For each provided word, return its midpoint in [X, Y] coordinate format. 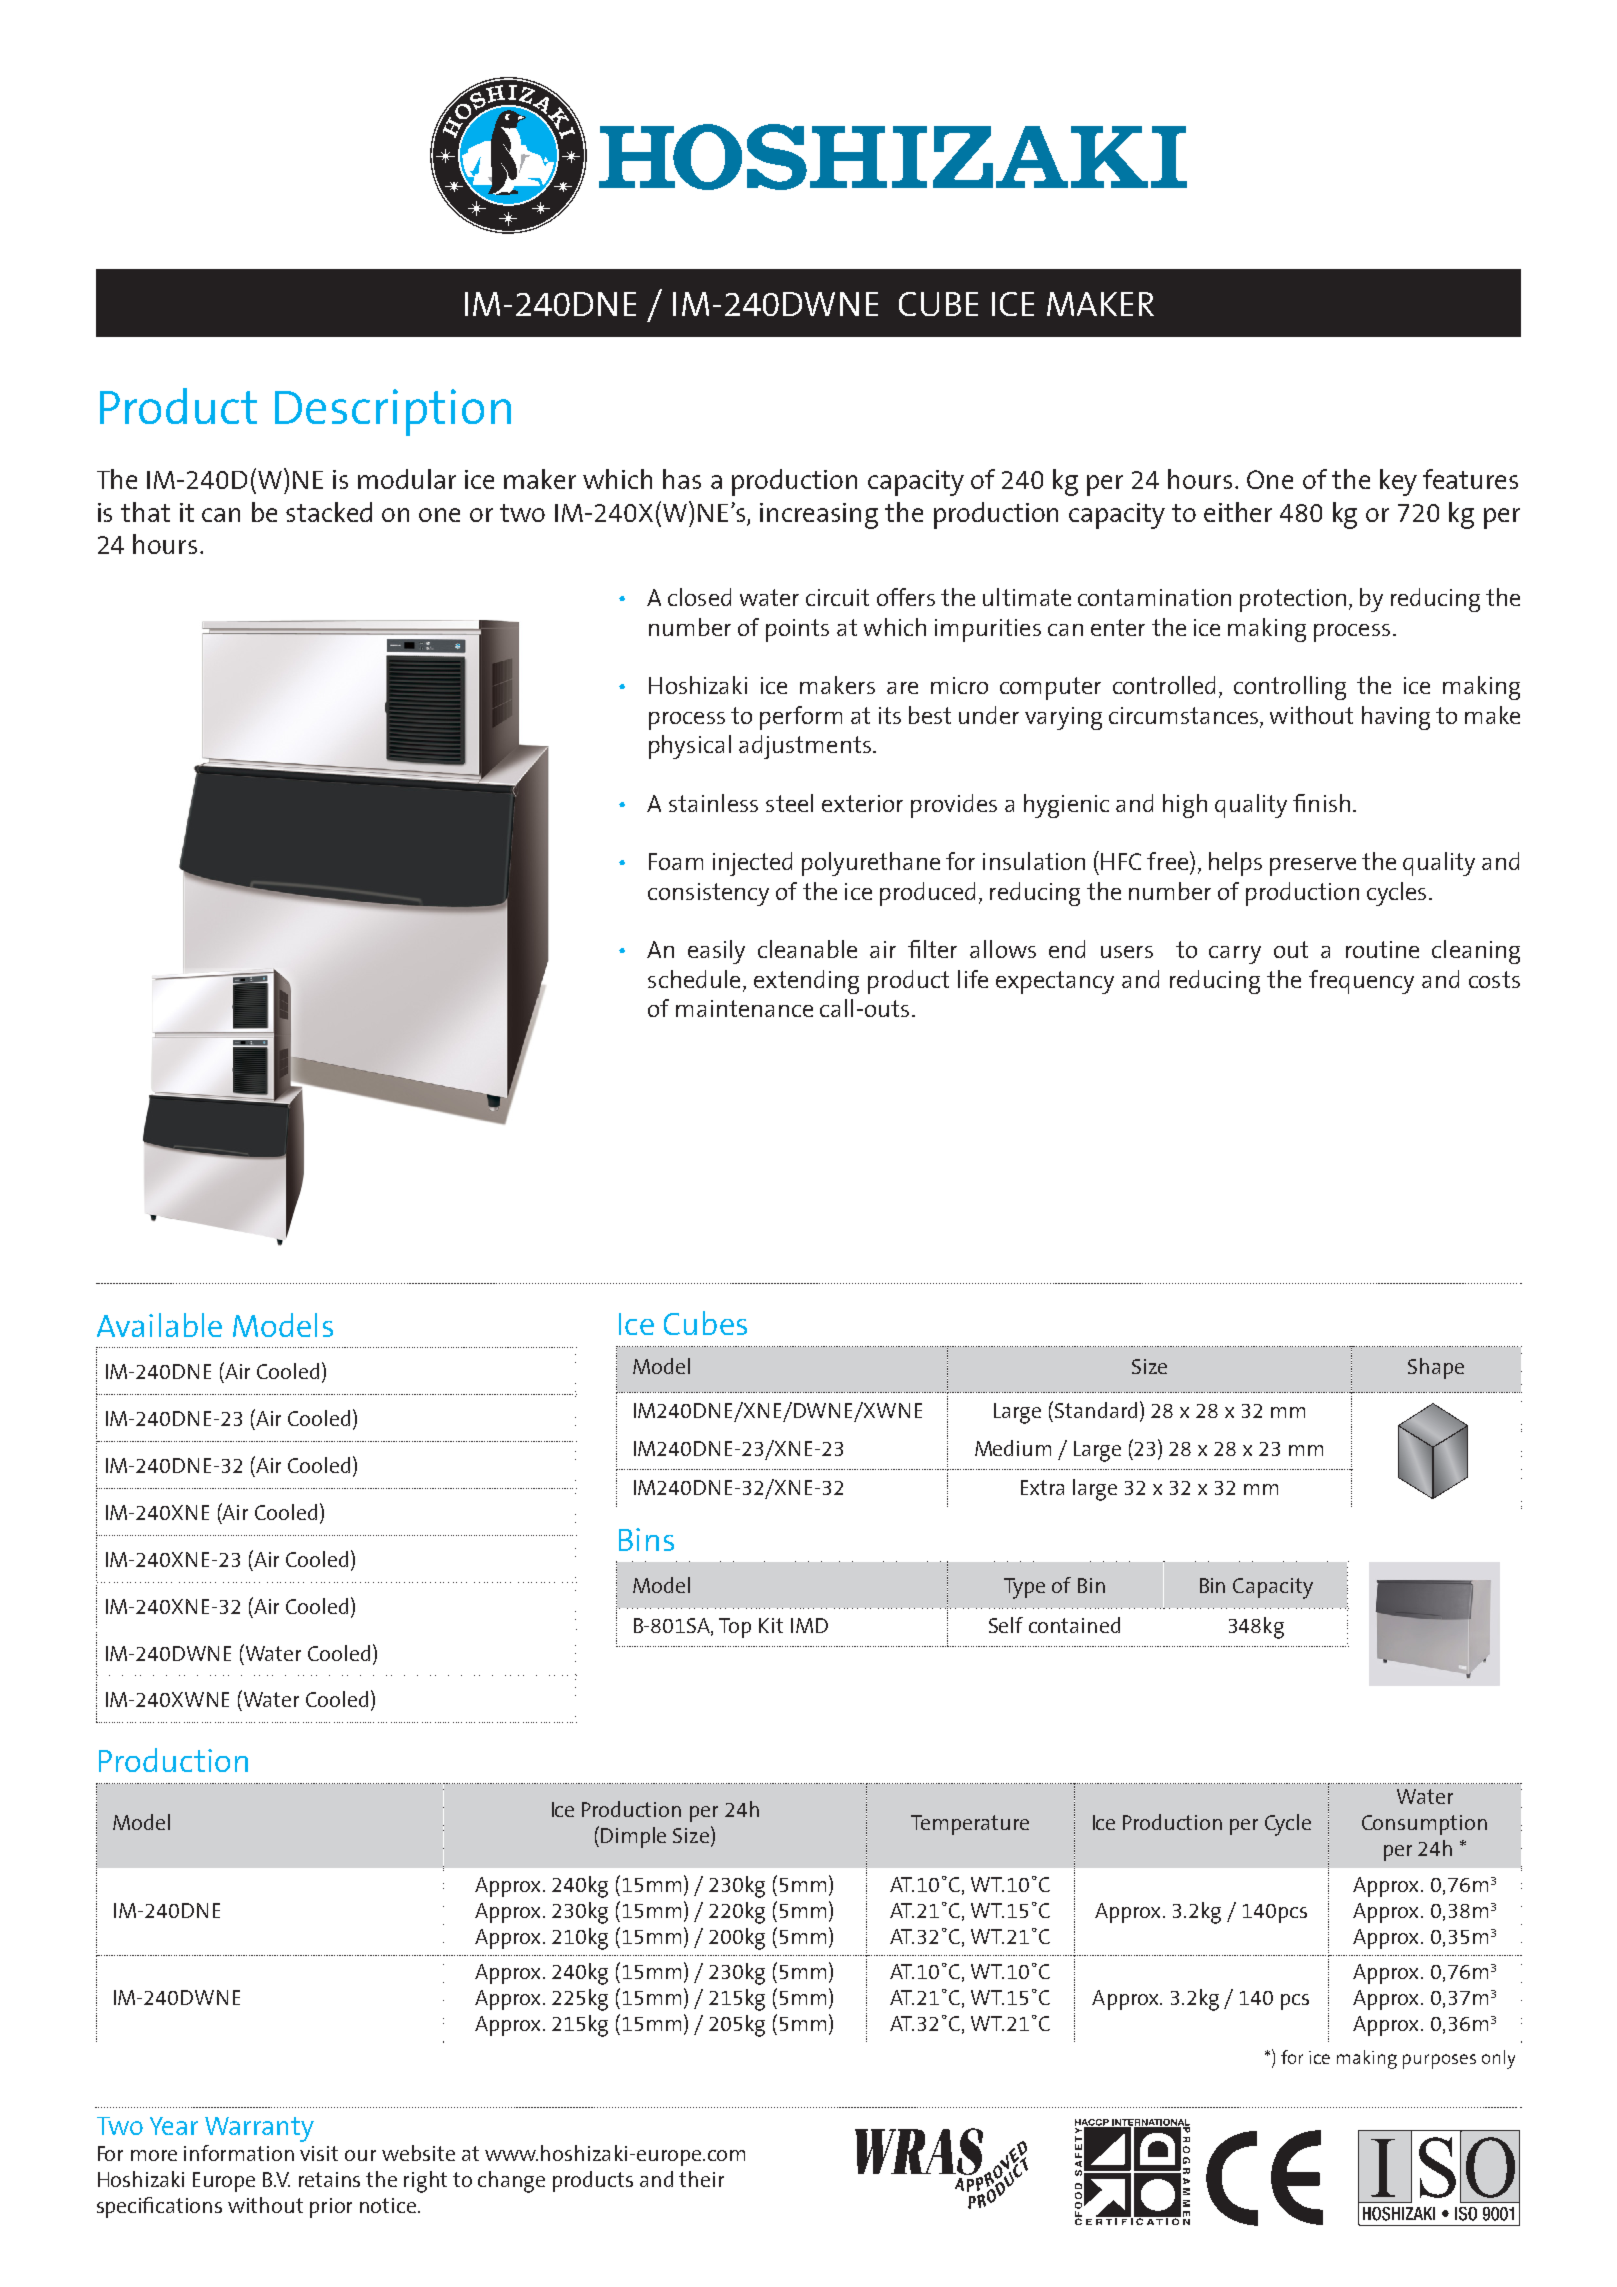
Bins [646, 1539]
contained [1074, 1625]
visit [319, 2153]
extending [806, 982]
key [1398, 482]
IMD [809, 1625]
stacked [329, 512]
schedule [694, 979]
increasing [819, 516]
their [701, 2179]
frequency [1361, 982]
